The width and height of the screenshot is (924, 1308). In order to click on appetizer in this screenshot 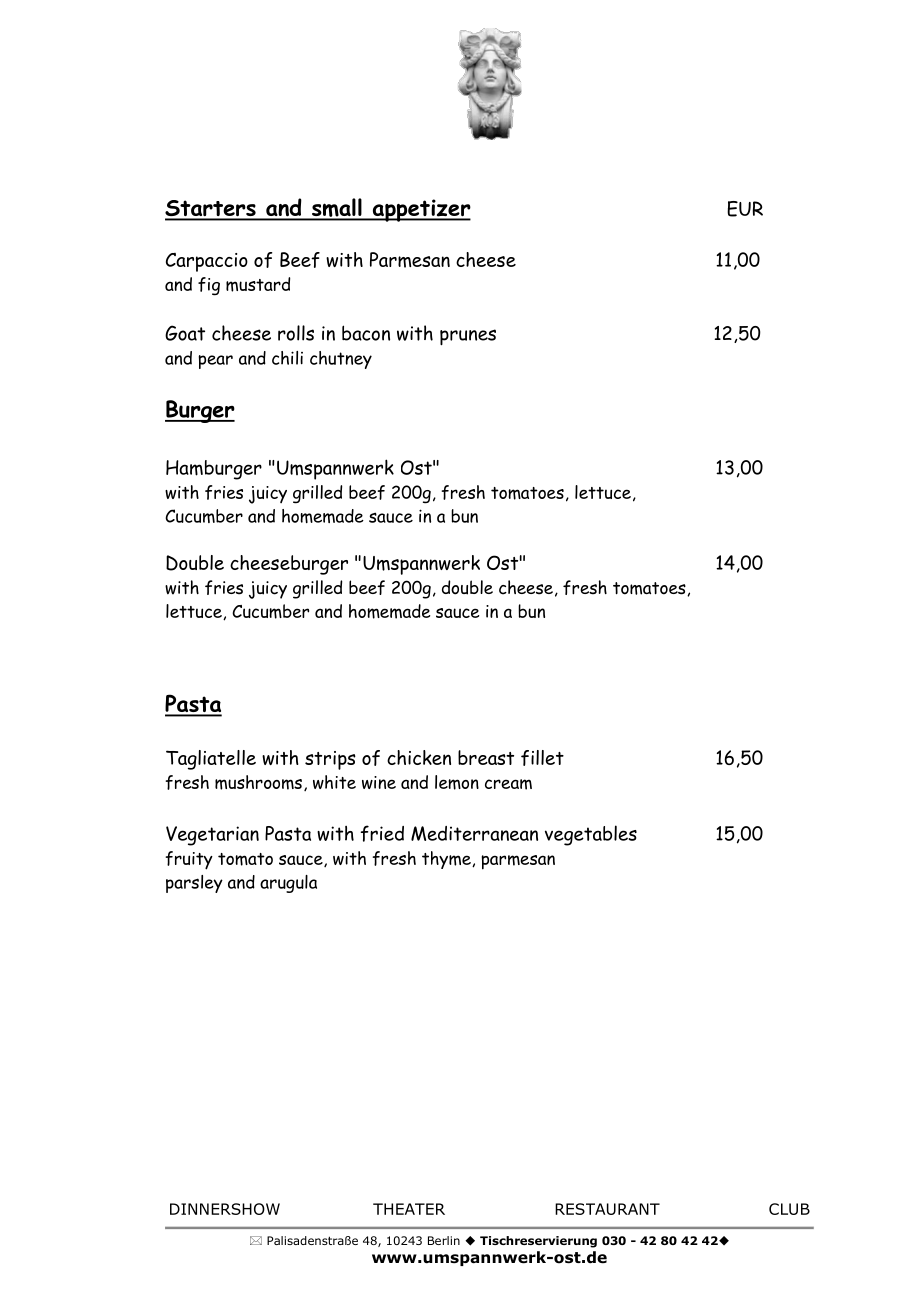, I will do `click(420, 210)`.
